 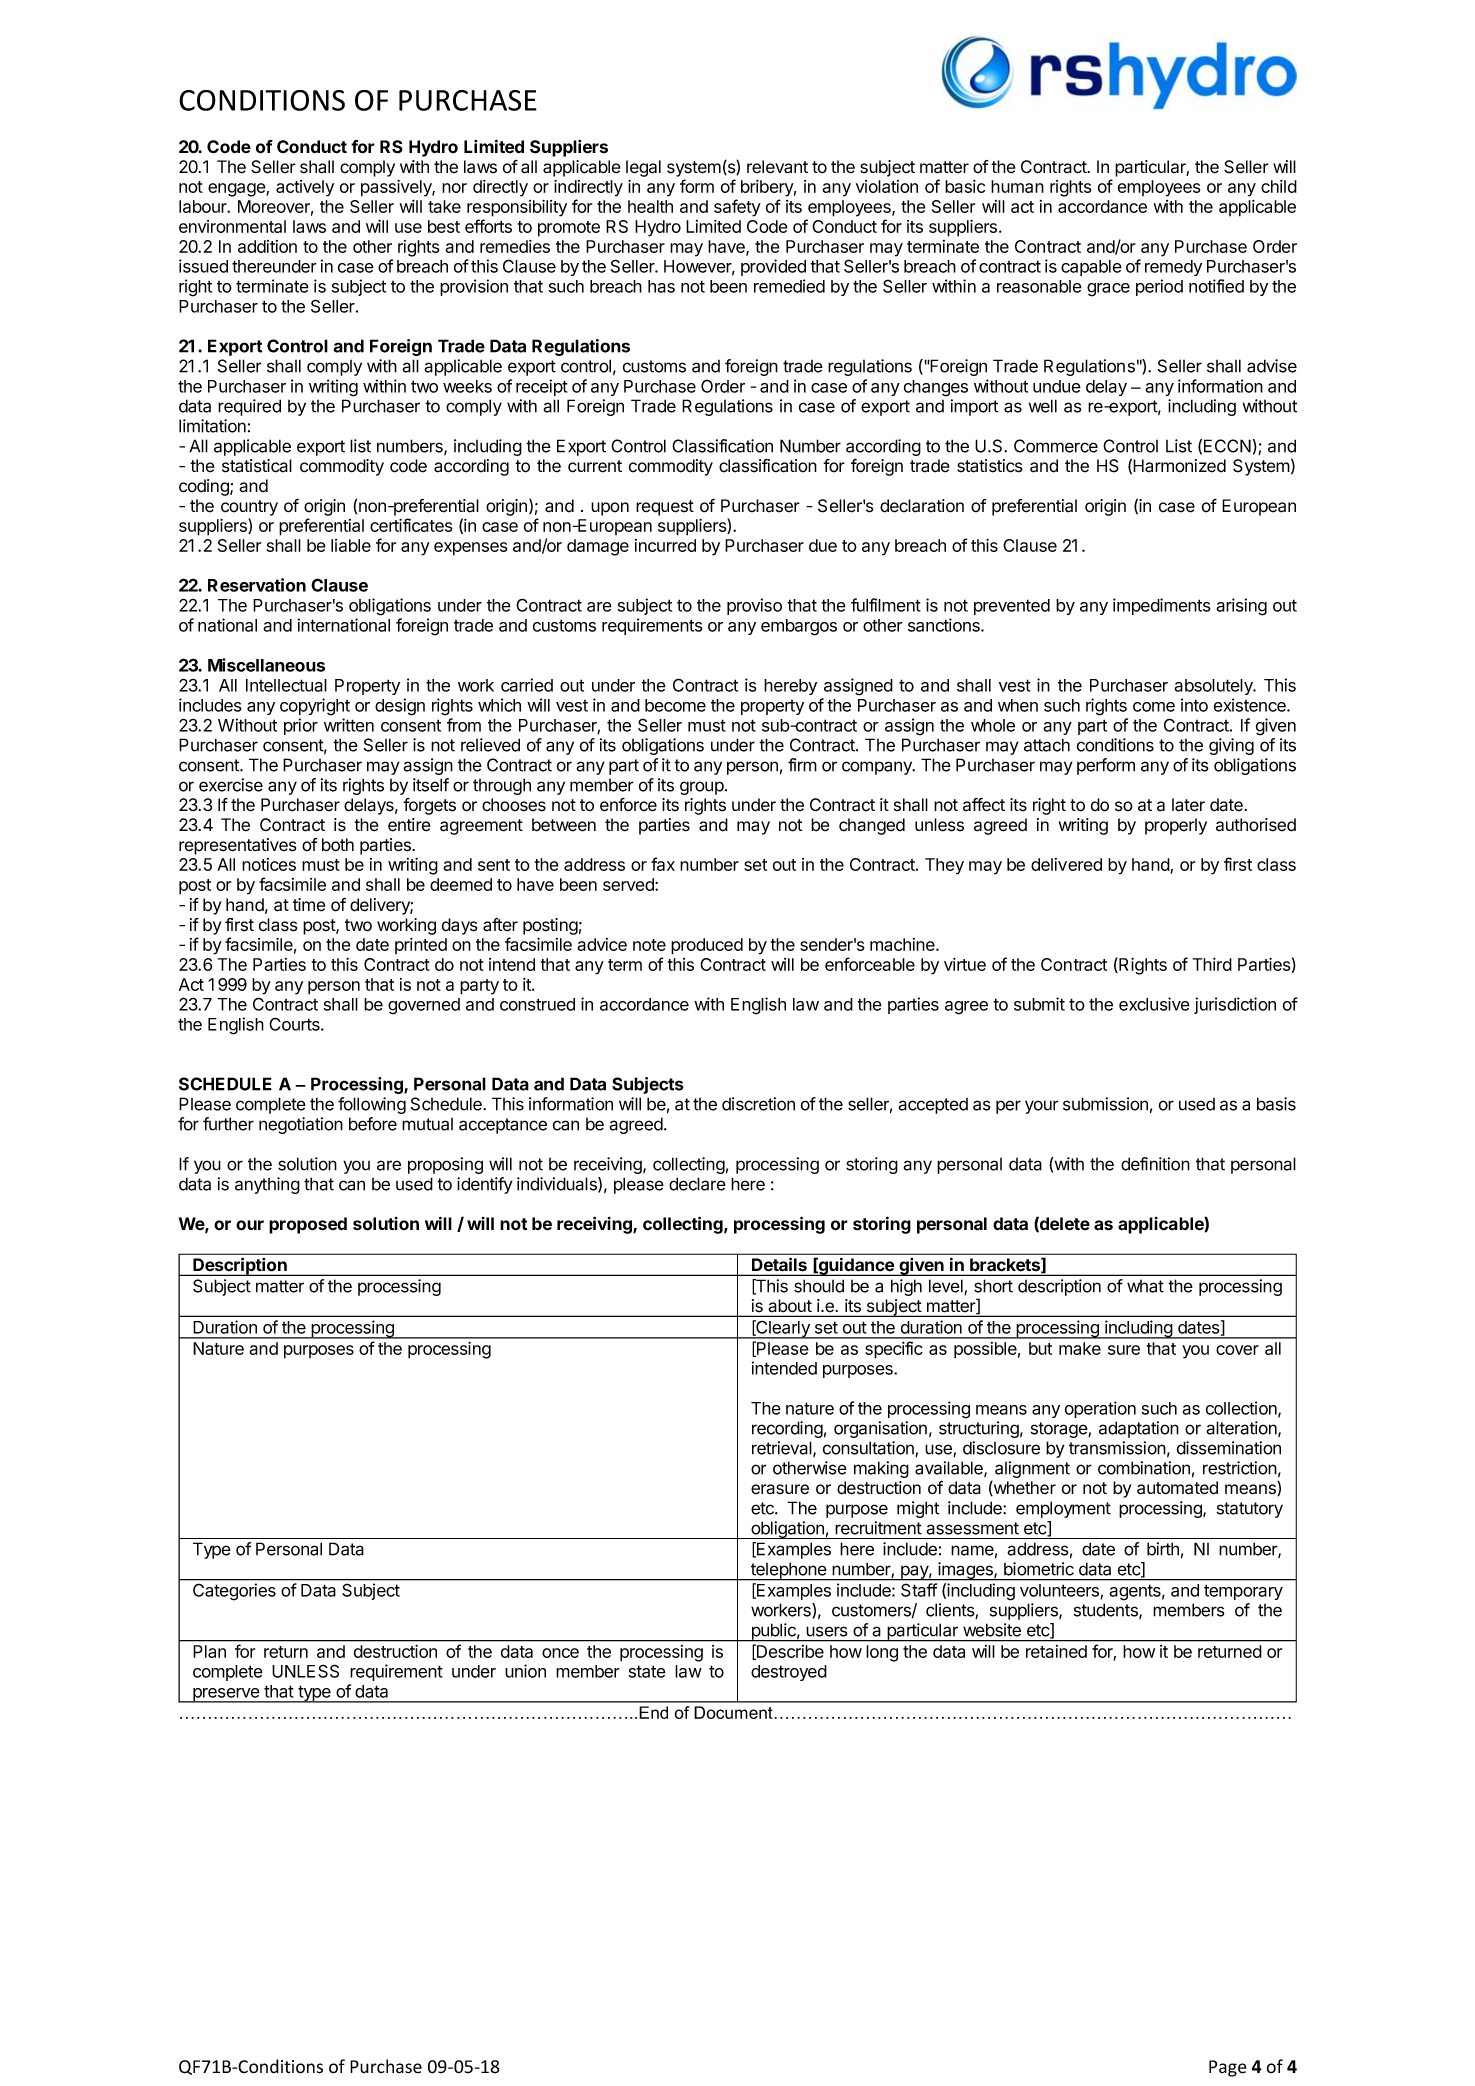 I want to click on safety, so click(x=737, y=208).
